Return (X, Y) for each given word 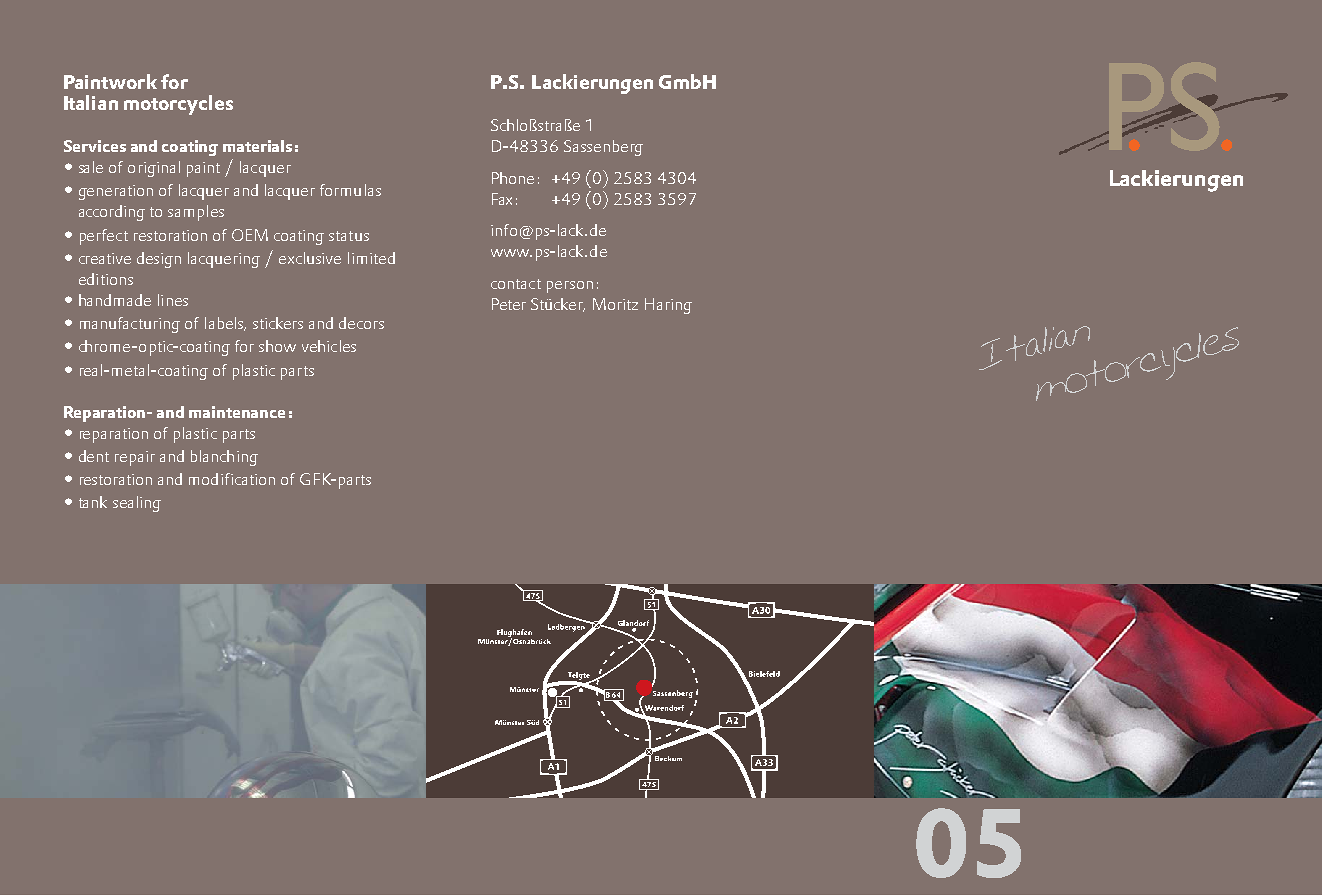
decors (361, 323)
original (154, 169)
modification (232, 479)
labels (225, 324)
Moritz (615, 304)
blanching (224, 458)
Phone (513, 178)
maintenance (237, 412)
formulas (350, 190)
